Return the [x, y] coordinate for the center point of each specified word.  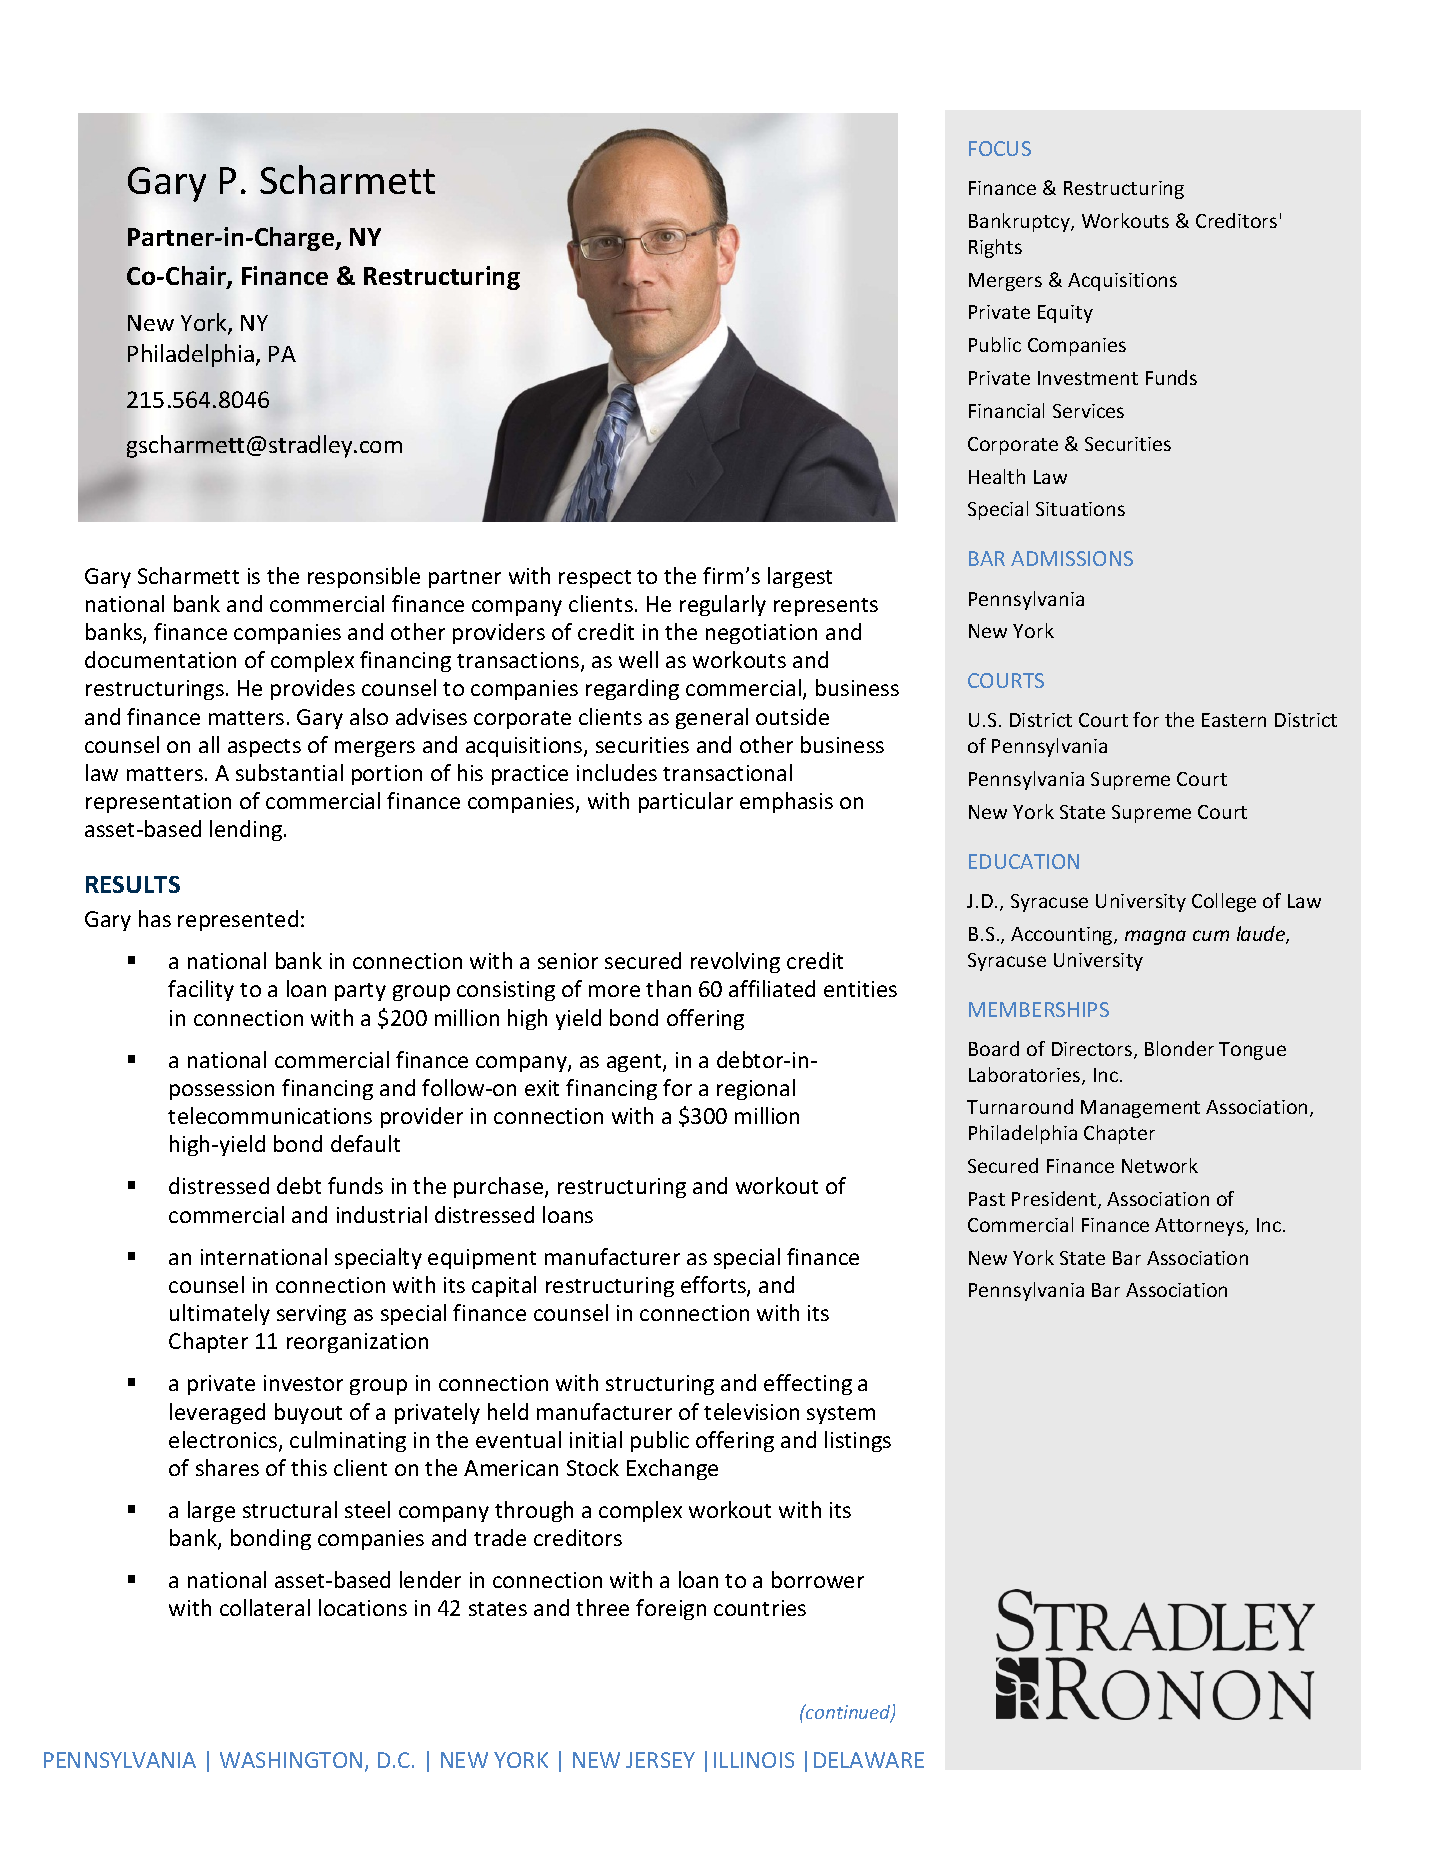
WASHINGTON [291, 1760]
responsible [364, 577]
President [1055, 1200]
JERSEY [660, 1760]
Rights [995, 248]
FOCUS [1000, 148]
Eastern [1234, 720]
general [712, 718]
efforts [714, 1286]
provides [313, 689]
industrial [382, 1214]
